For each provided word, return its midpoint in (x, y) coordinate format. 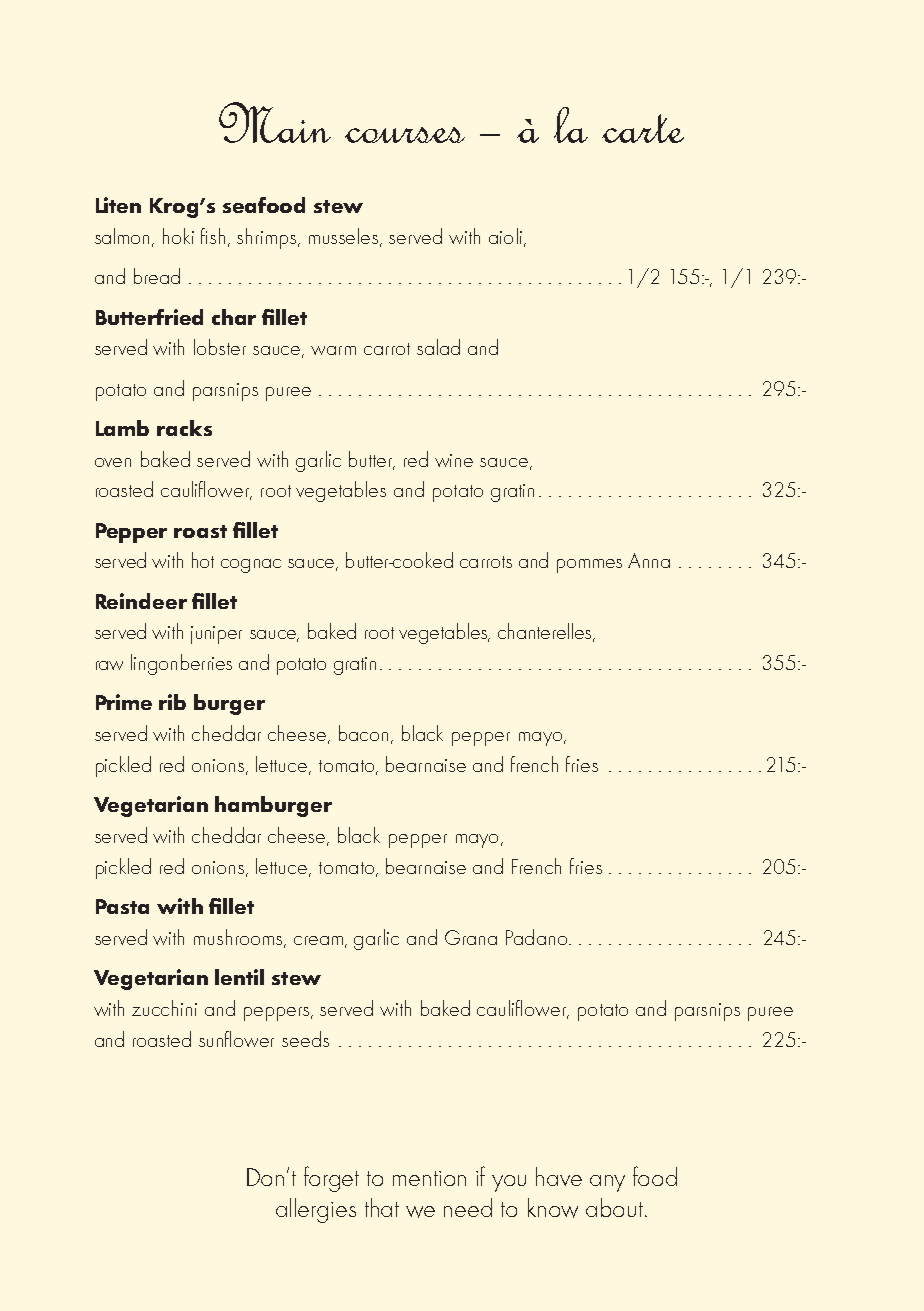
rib (172, 702)
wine (454, 460)
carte (643, 128)
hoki (178, 236)
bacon (363, 733)
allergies (316, 1210)
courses (405, 135)
